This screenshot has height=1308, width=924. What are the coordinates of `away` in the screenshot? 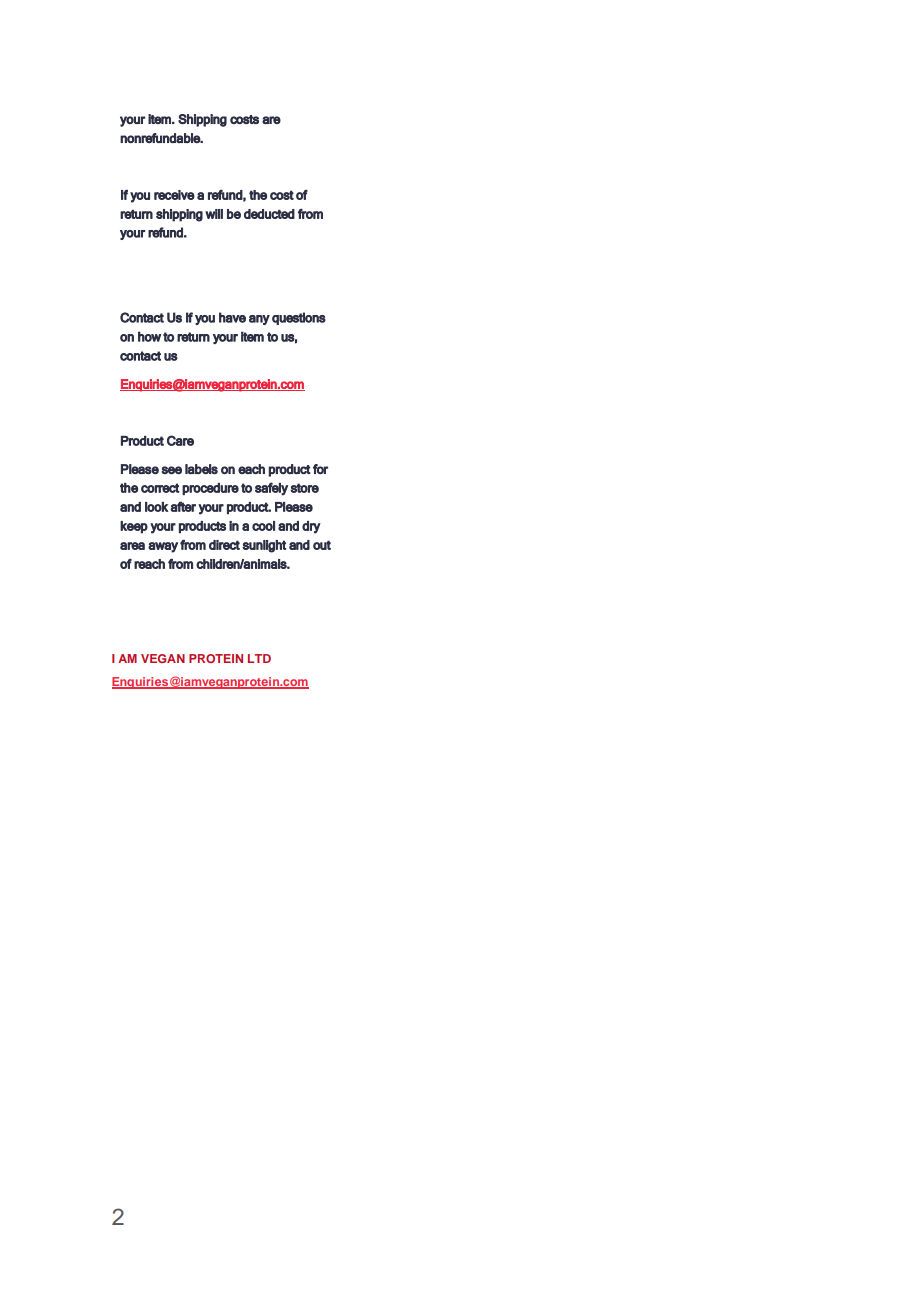 It's located at (163, 547).
